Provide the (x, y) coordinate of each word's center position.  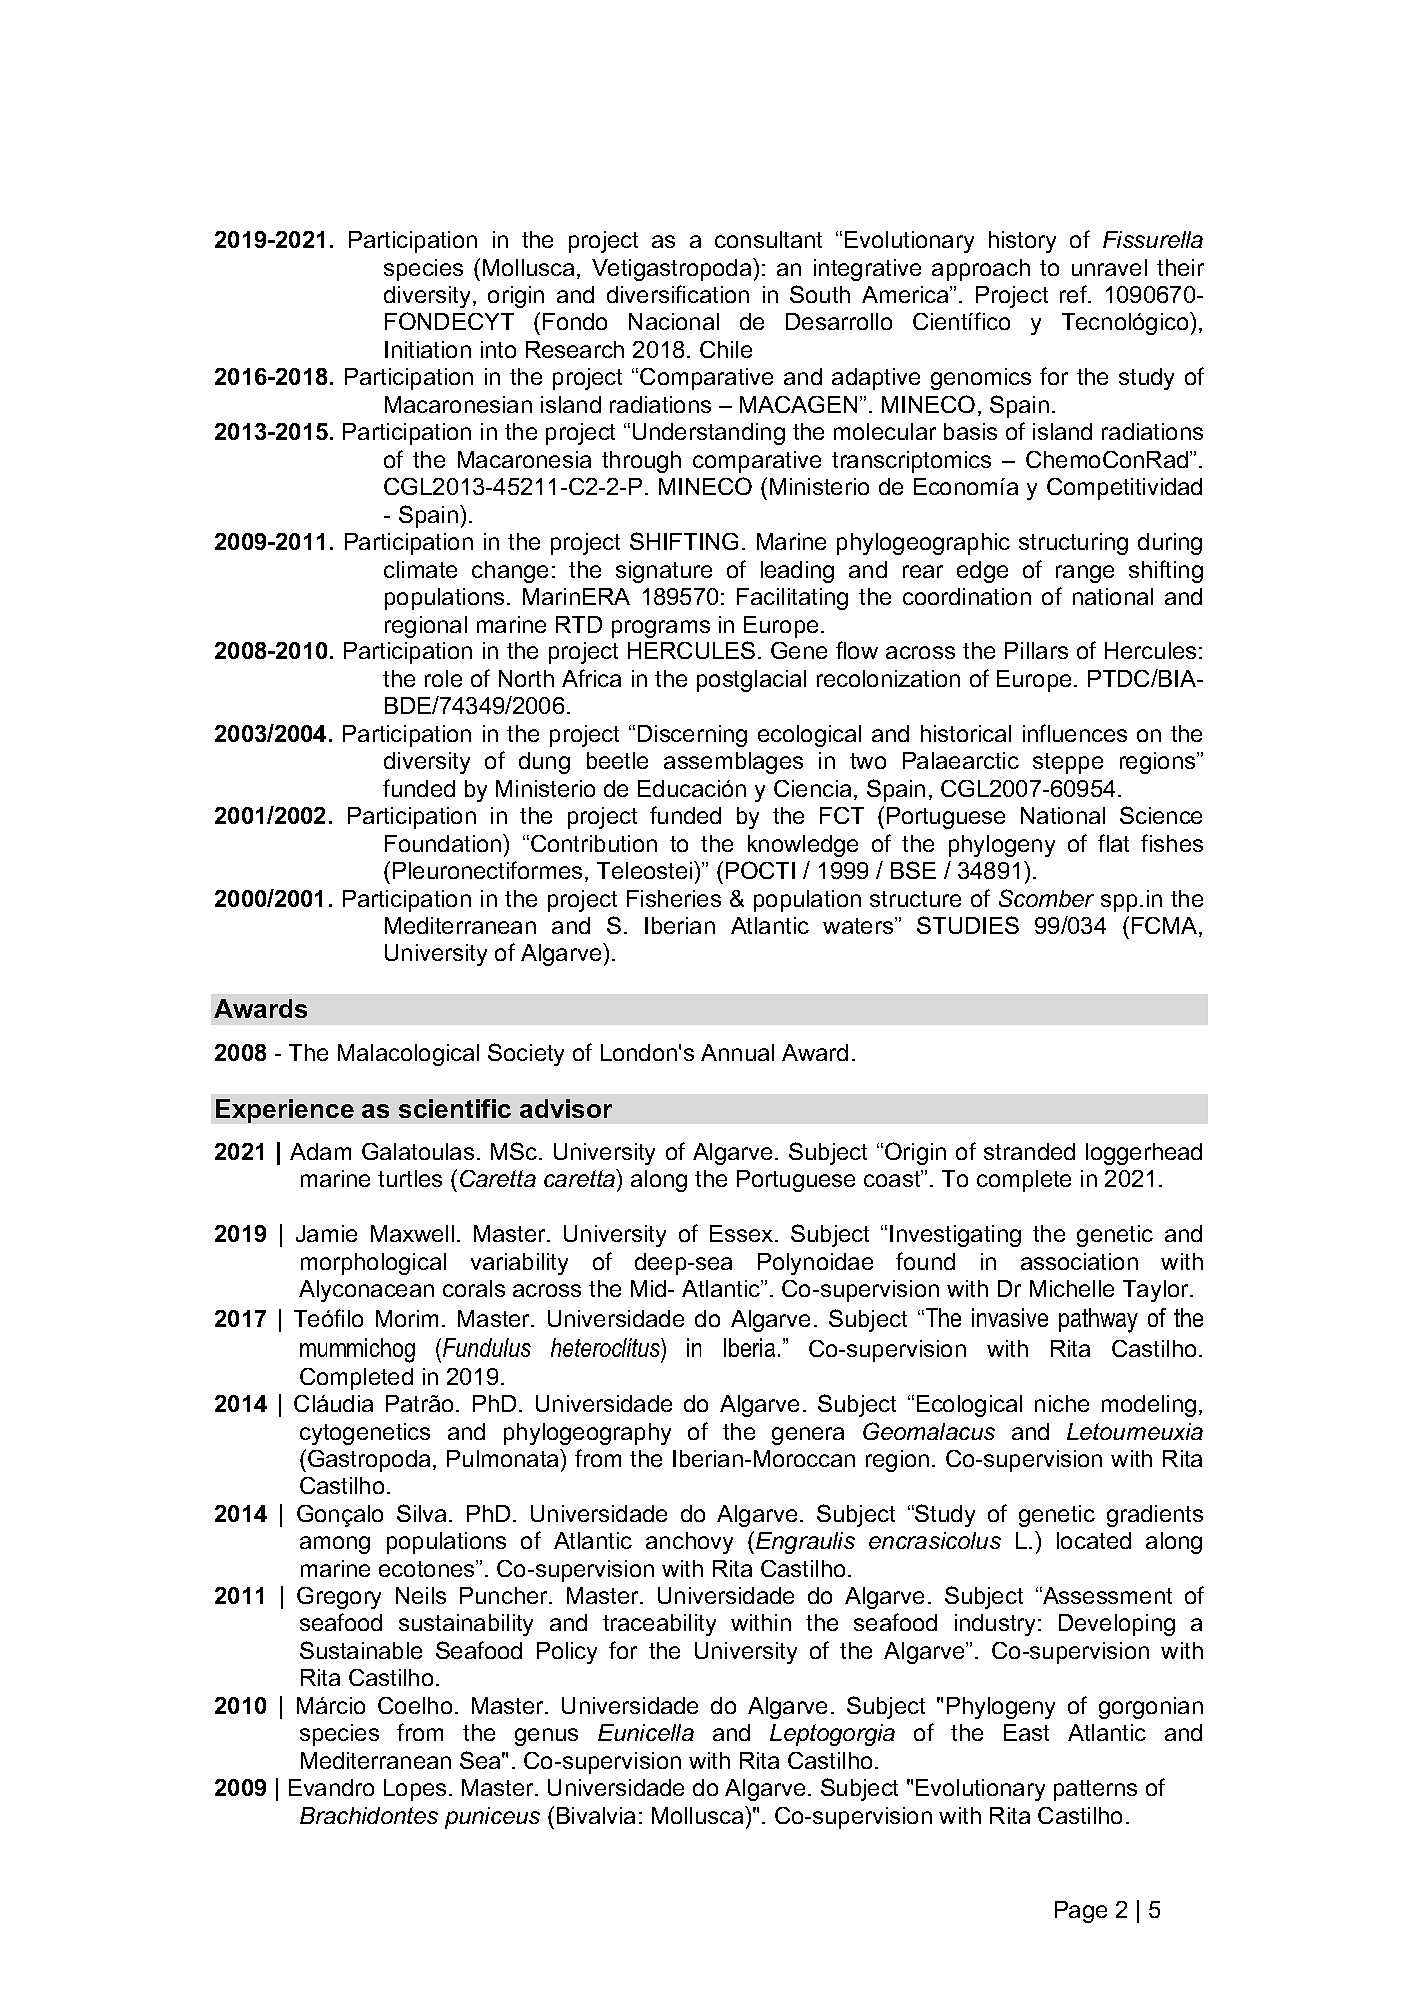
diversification (678, 294)
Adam (320, 1151)
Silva (421, 1513)
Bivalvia (596, 1815)
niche (1062, 1403)
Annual (737, 1052)
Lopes (415, 1790)
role (443, 678)
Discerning (692, 736)
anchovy (689, 1543)
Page (1081, 1912)
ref (1075, 294)
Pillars (1036, 650)
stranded (1029, 1151)
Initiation (428, 349)
